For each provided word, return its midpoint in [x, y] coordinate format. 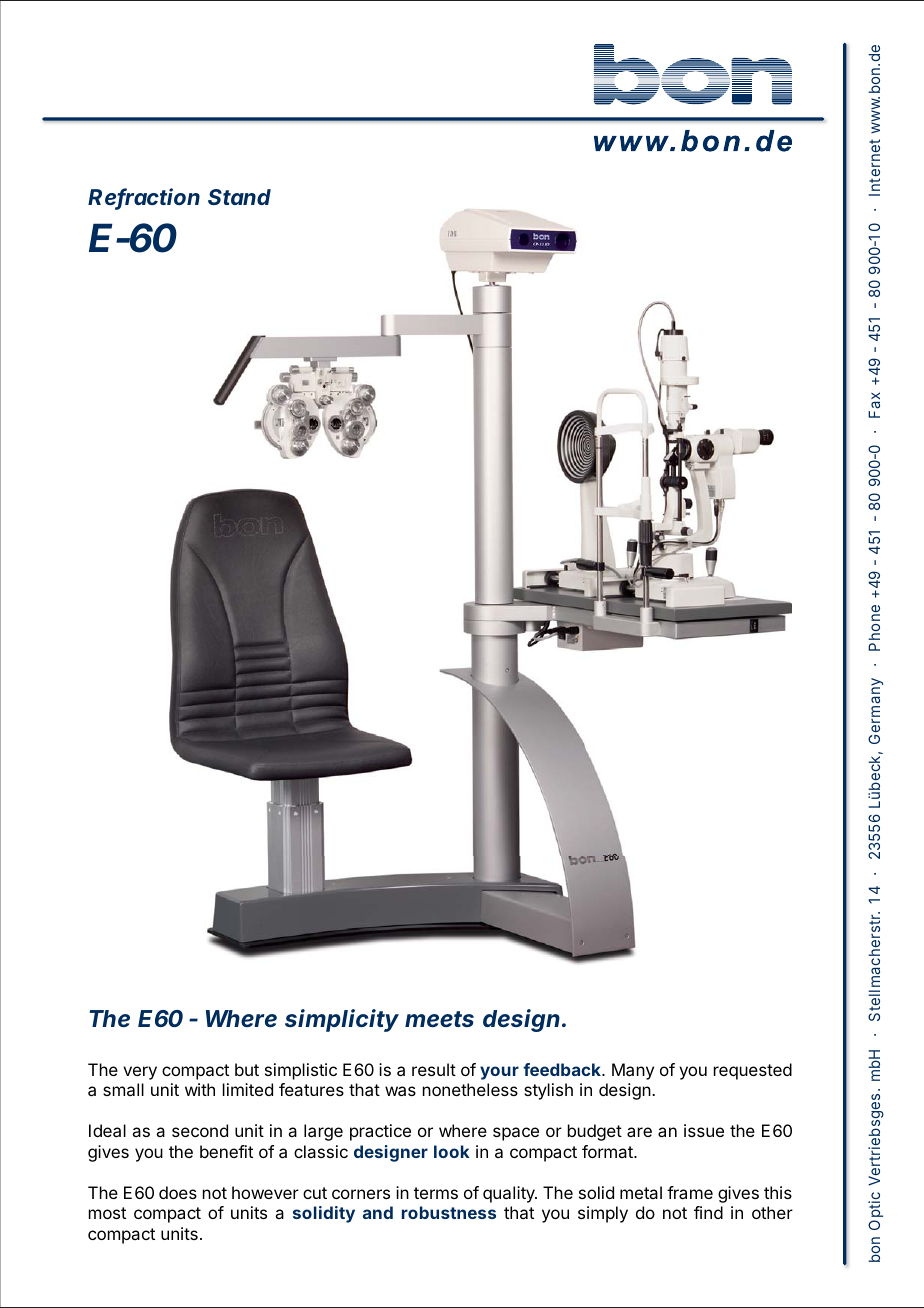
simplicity [342, 1020]
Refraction [144, 198]
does [178, 1192]
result [434, 1069]
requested [753, 1071]
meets [439, 1019]
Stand [239, 197]
